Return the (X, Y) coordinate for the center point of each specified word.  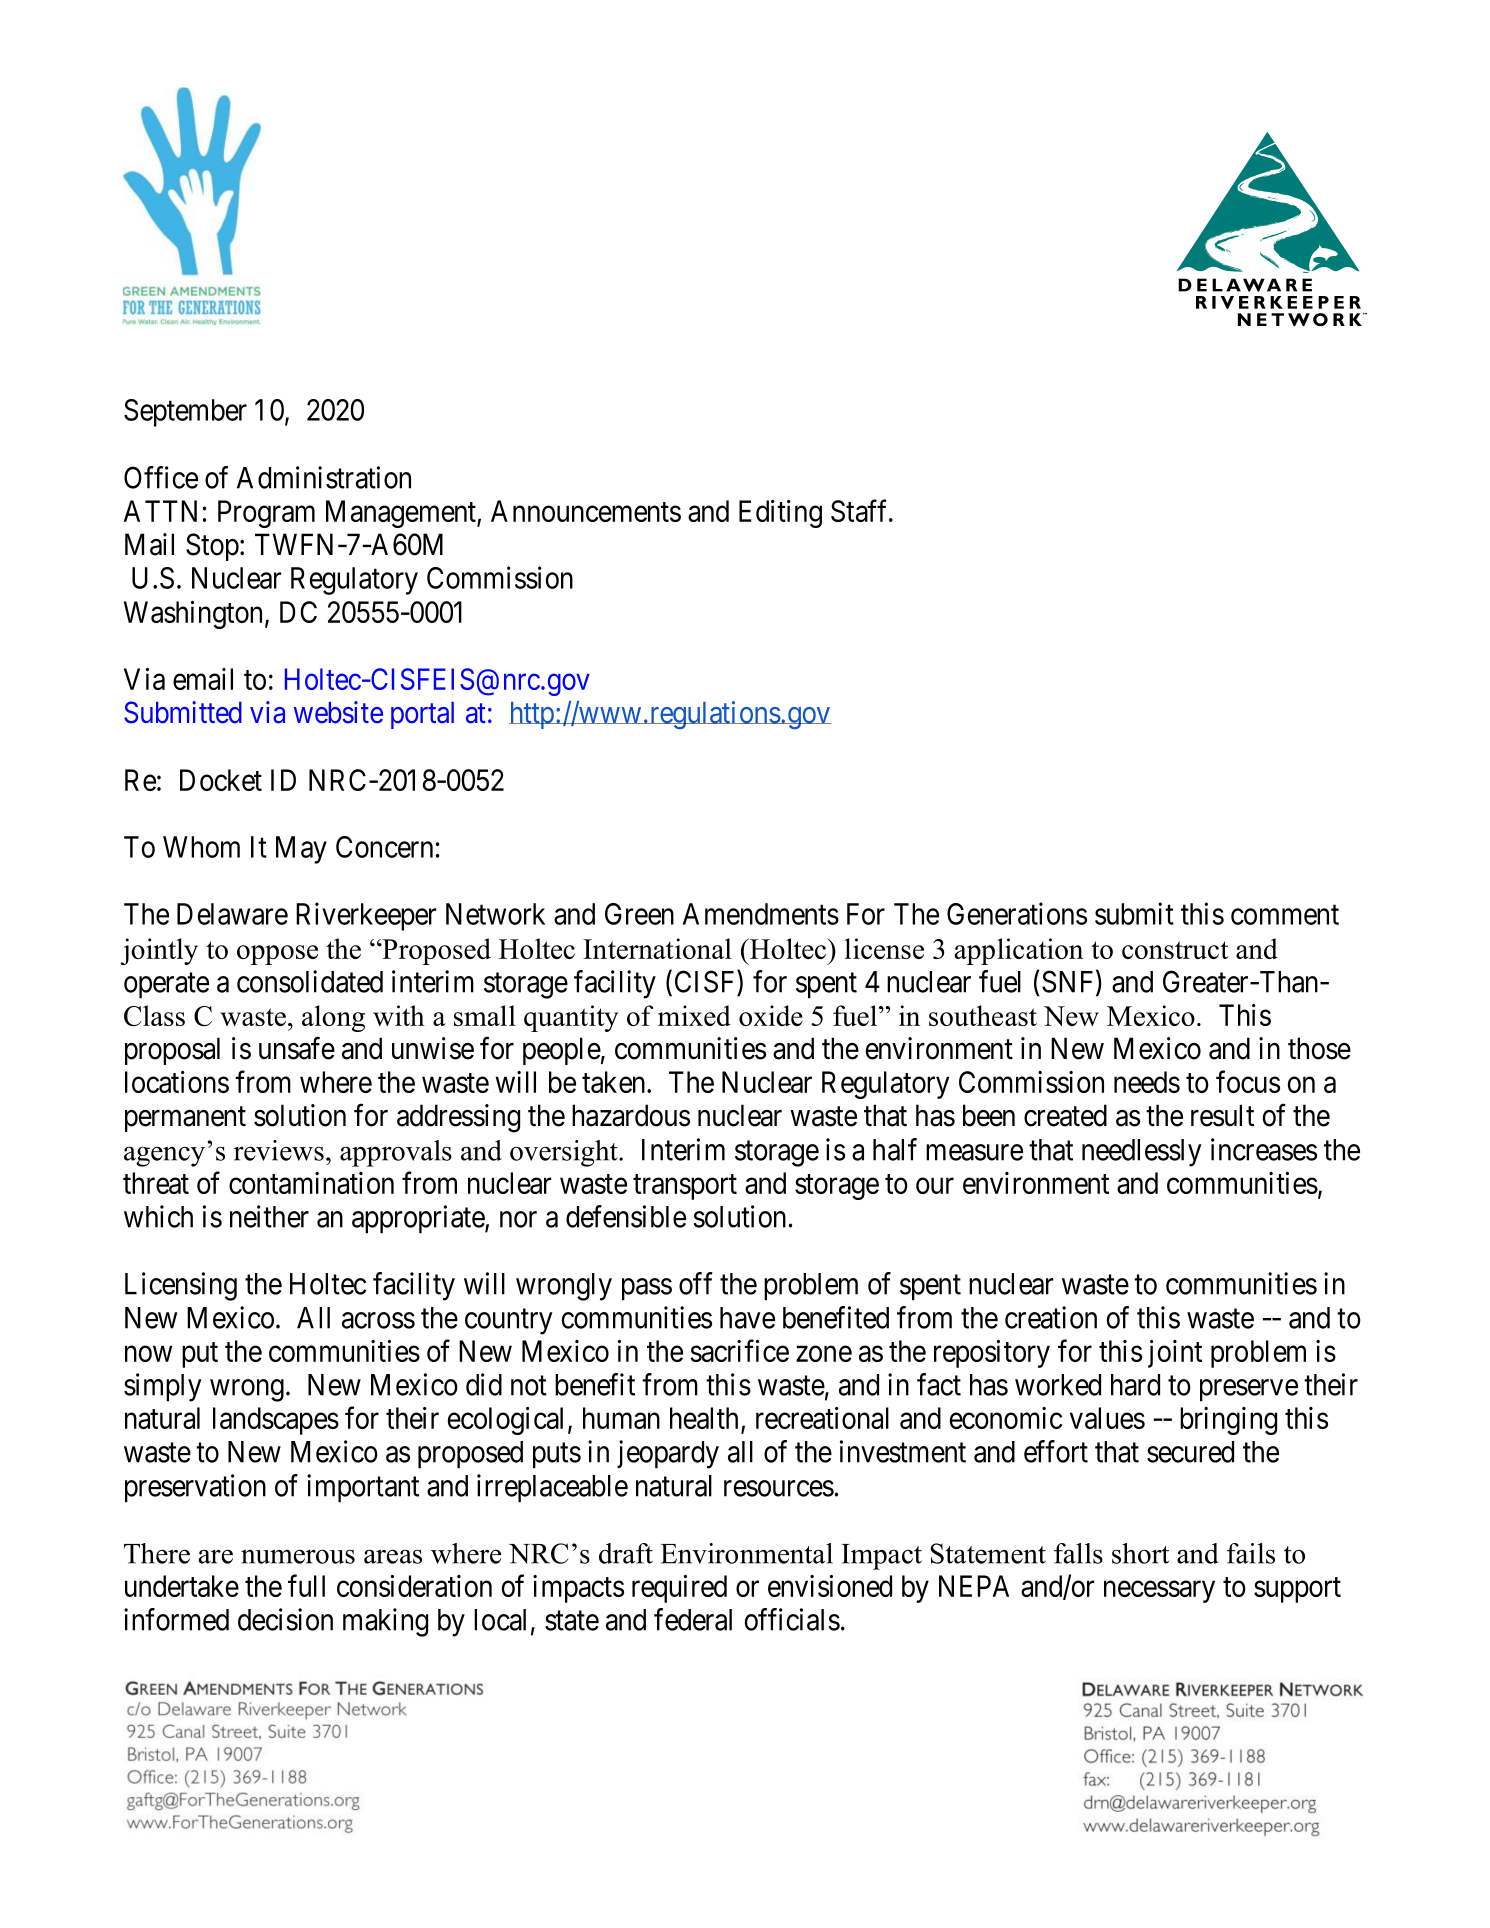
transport (685, 1187)
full (306, 1585)
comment (1285, 915)
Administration (324, 477)
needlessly (1142, 1153)
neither (269, 1216)
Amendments (761, 914)
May (301, 850)
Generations (1017, 913)
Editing (780, 514)
